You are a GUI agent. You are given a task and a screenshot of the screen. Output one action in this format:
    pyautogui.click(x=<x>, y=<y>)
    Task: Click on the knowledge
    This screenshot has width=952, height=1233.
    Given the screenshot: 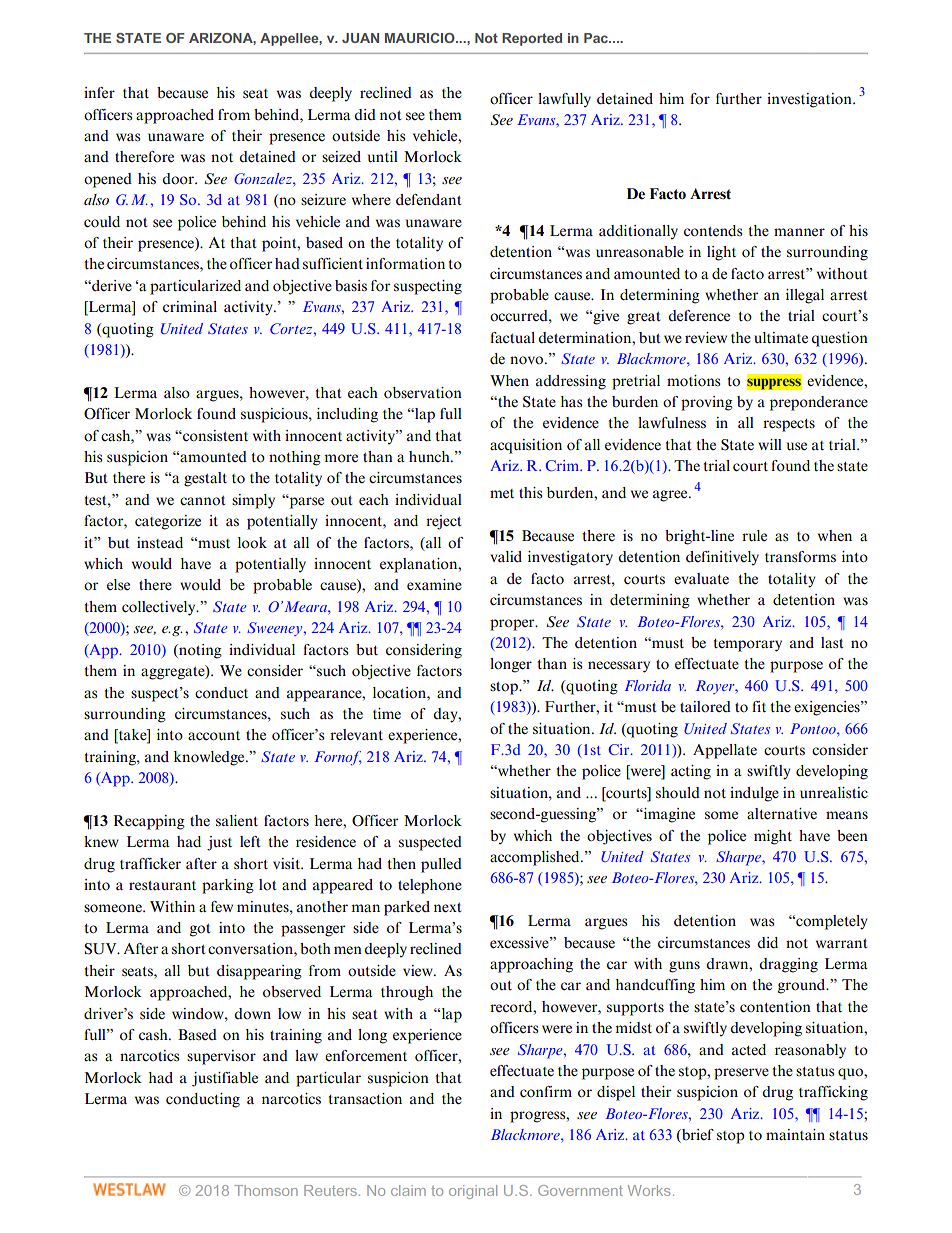 What is the action you would take?
    pyautogui.click(x=210, y=758)
